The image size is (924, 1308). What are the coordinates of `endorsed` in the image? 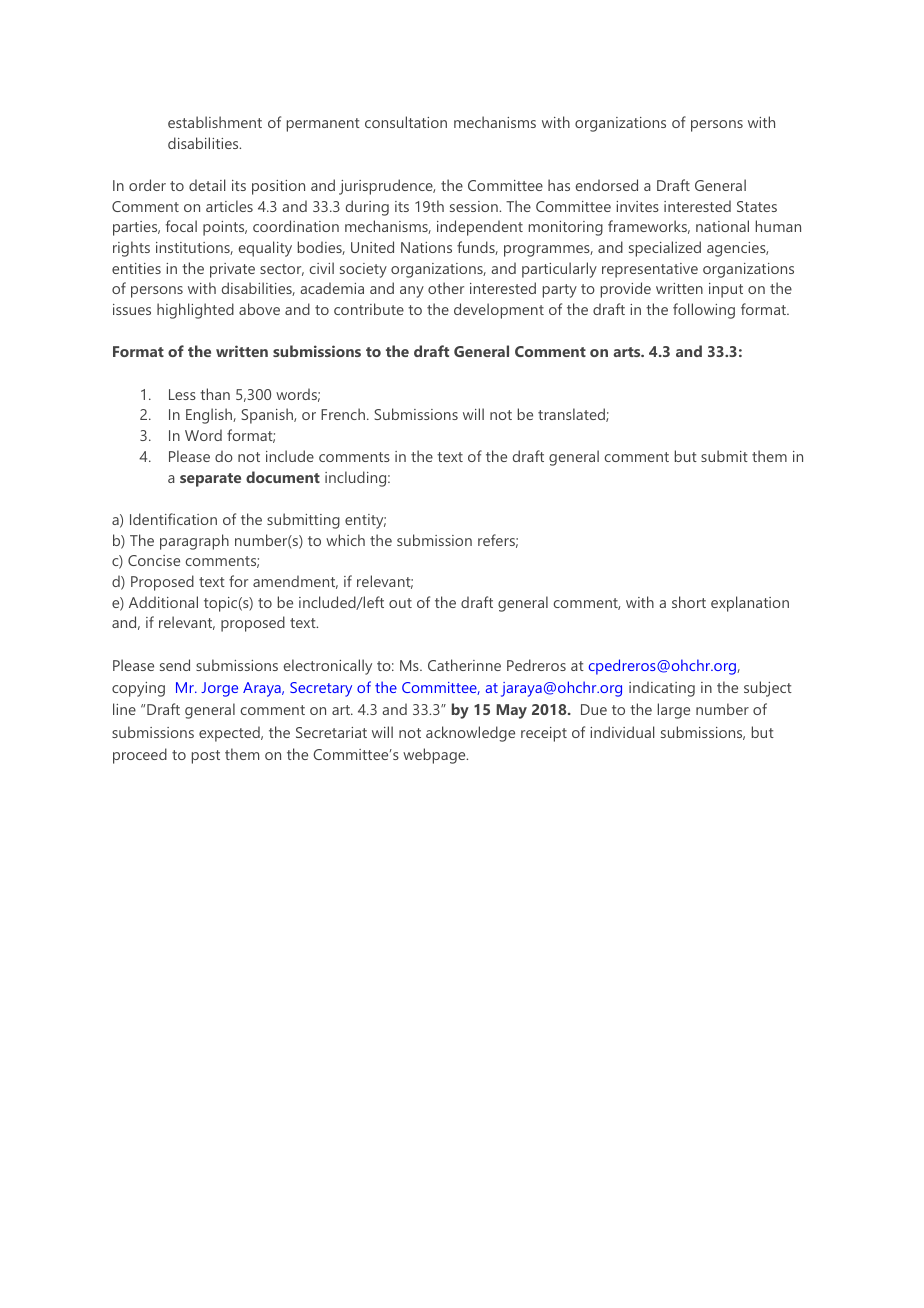 It's located at (607, 185).
